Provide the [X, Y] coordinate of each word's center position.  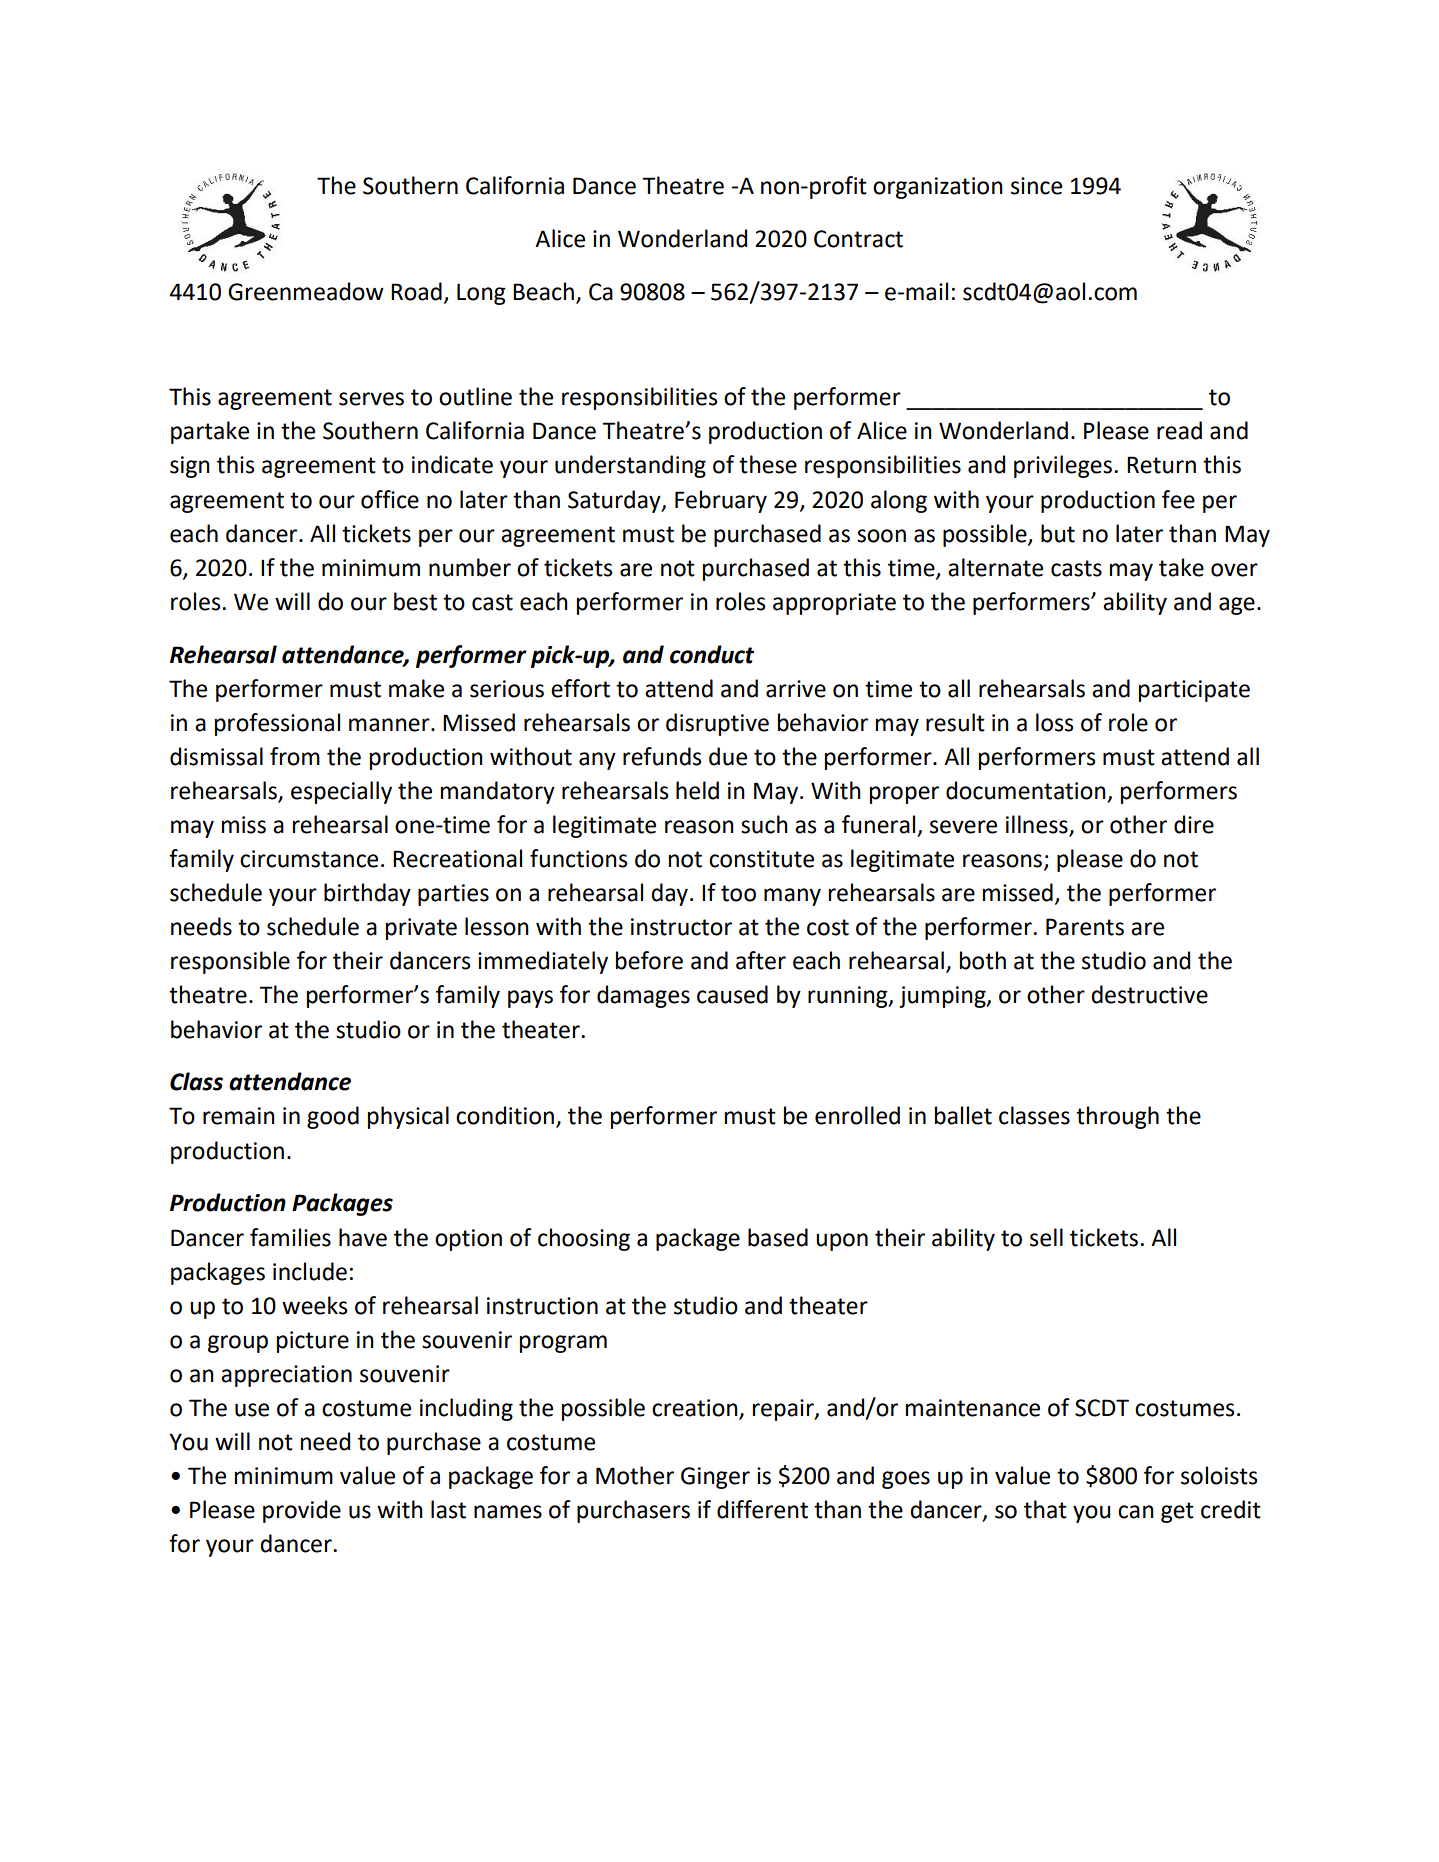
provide [302, 1511]
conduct [712, 654]
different [762, 1509]
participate [1194, 691]
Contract [858, 239]
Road [416, 291]
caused [732, 994]
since [1036, 186]
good [333, 1117]
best [415, 601]
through [1117, 1117]
